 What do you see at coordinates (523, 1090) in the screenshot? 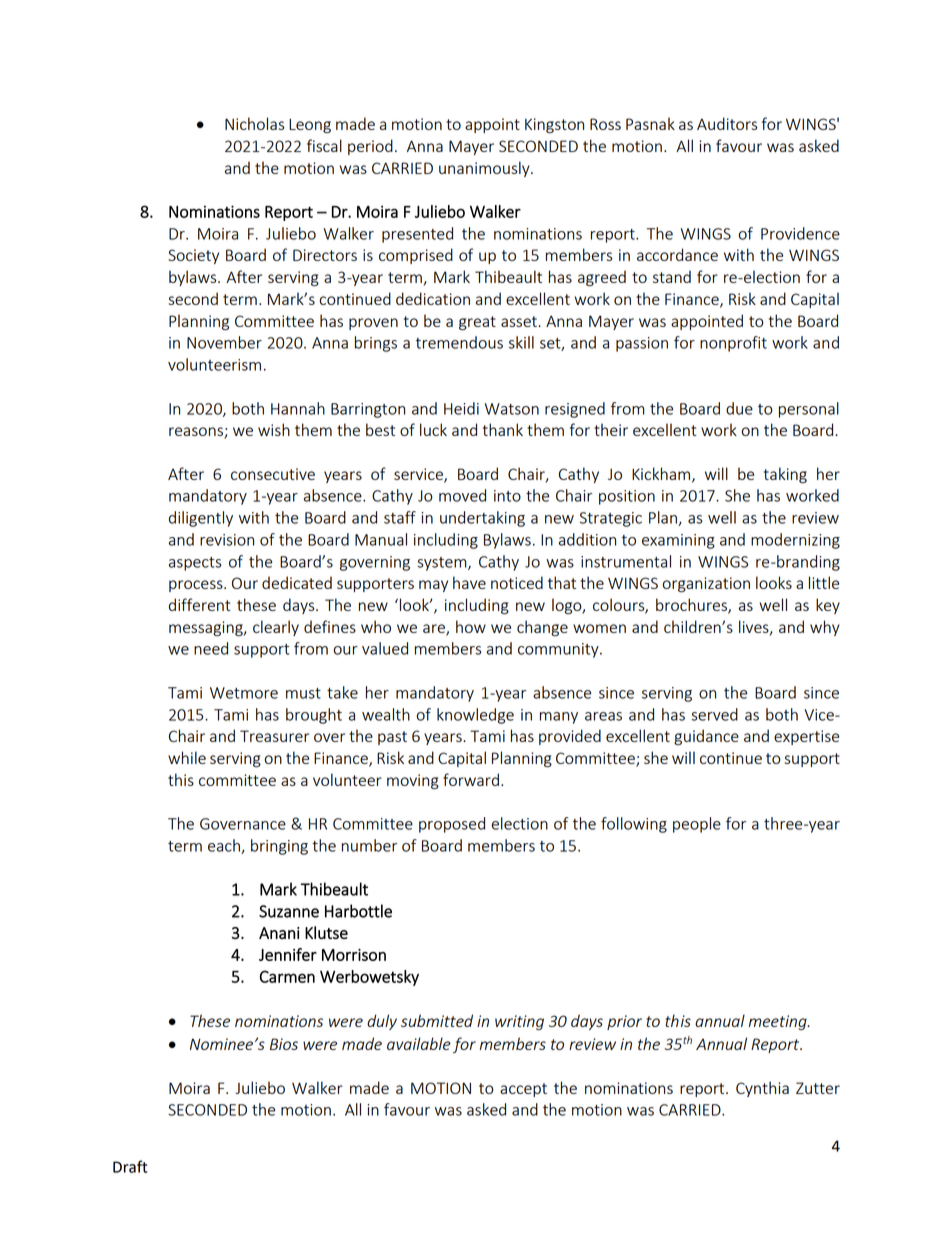
I see `accept` at bounding box center [523, 1090].
